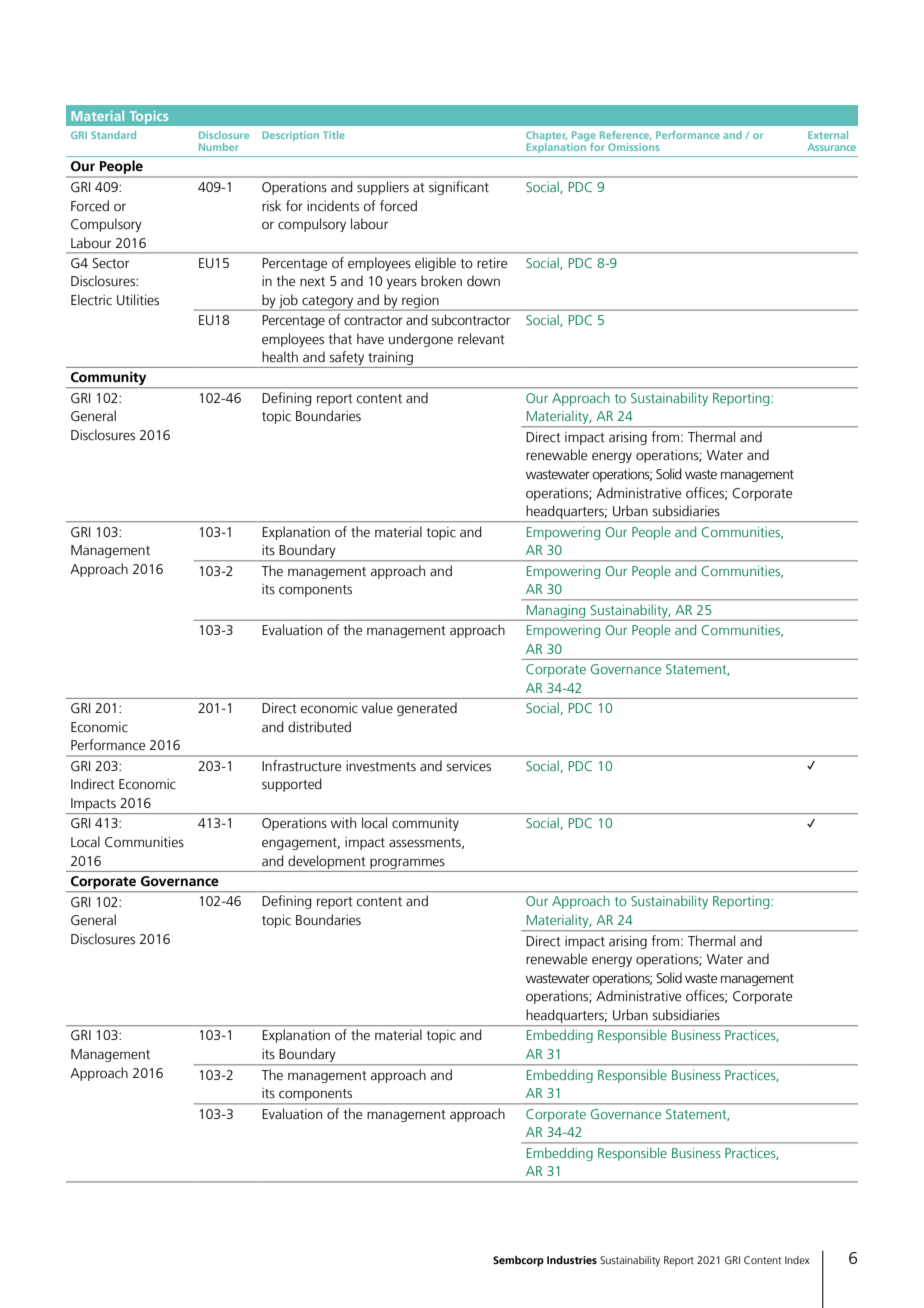 The height and width of the image is (1308, 924). What do you see at coordinates (797, 1260) in the image?
I see `Index` at bounding box center [797, 1260].
